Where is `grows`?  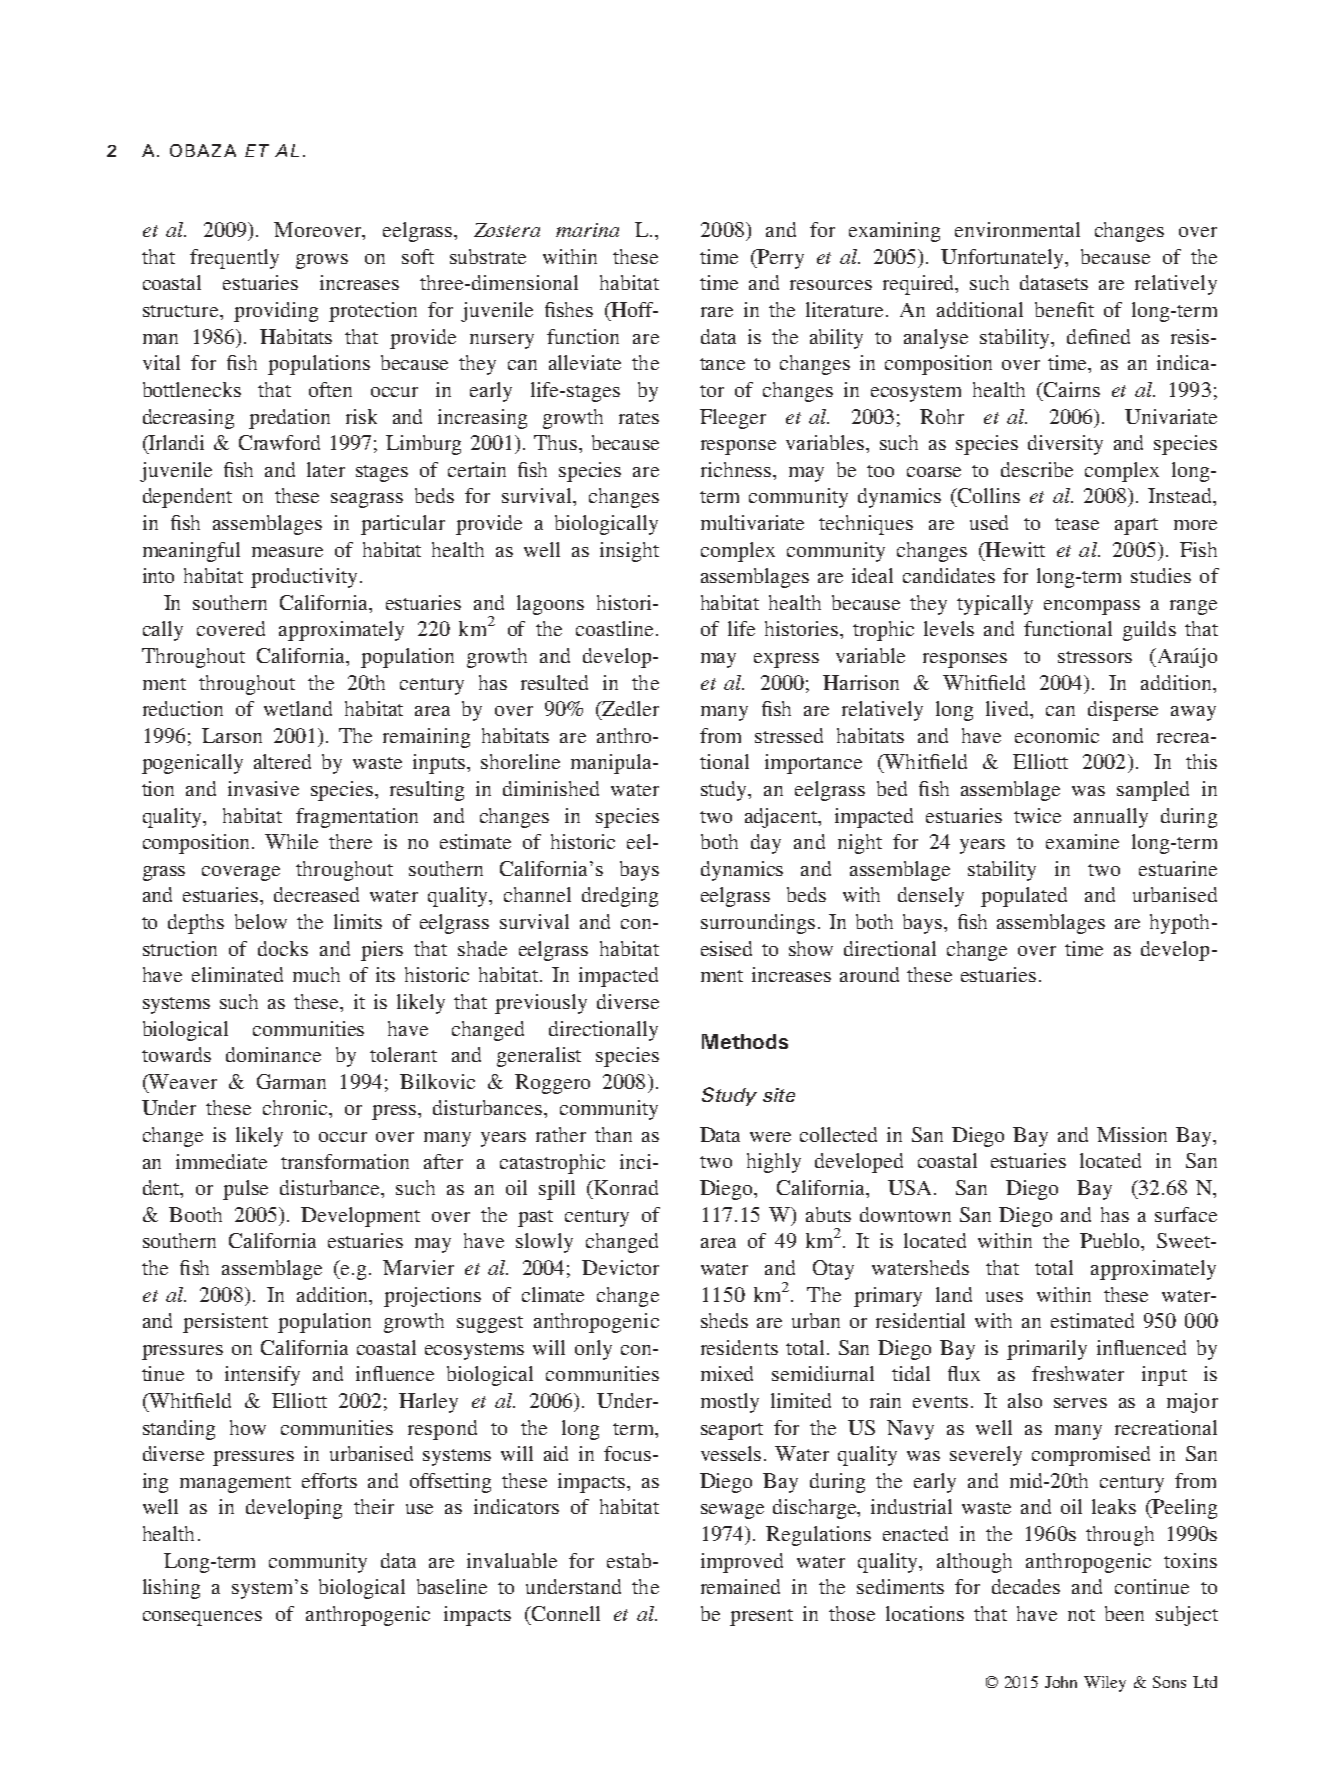 grows is located at coordinates (322, 261).
